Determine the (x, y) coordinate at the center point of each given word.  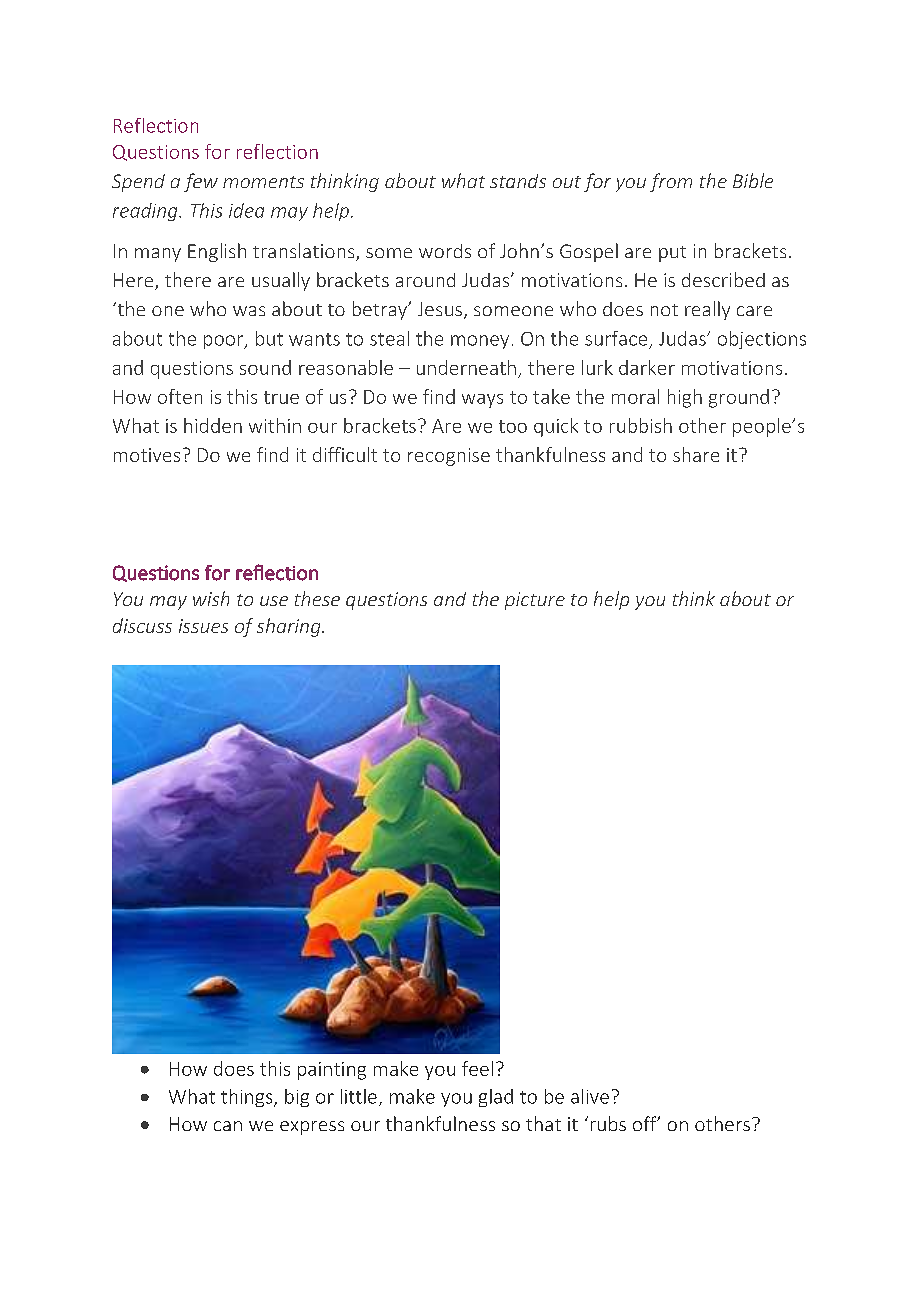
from (671, 182)
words (445, 251)
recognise (449, 457)
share (696, 454)
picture (535, 601)
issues (203, 626)
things (248, 1098)
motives (147, 455)
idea (246, 210)
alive (590, 1096)
